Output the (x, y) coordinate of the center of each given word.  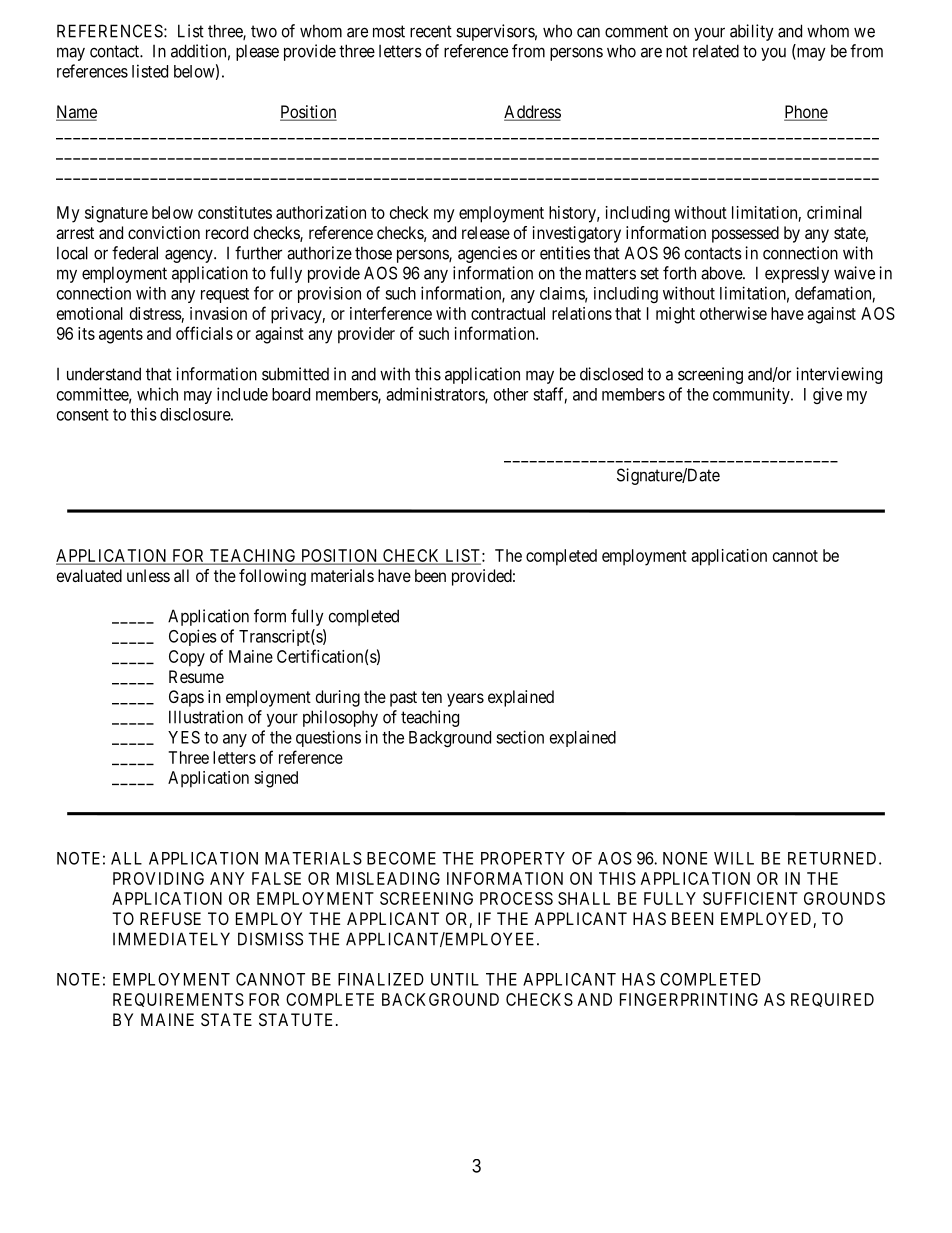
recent (431, 31)
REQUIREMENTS (178, 1000)
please (257, 52)
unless (148, 575)
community (752, 395)
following (272, 577)
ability (752, 32)
